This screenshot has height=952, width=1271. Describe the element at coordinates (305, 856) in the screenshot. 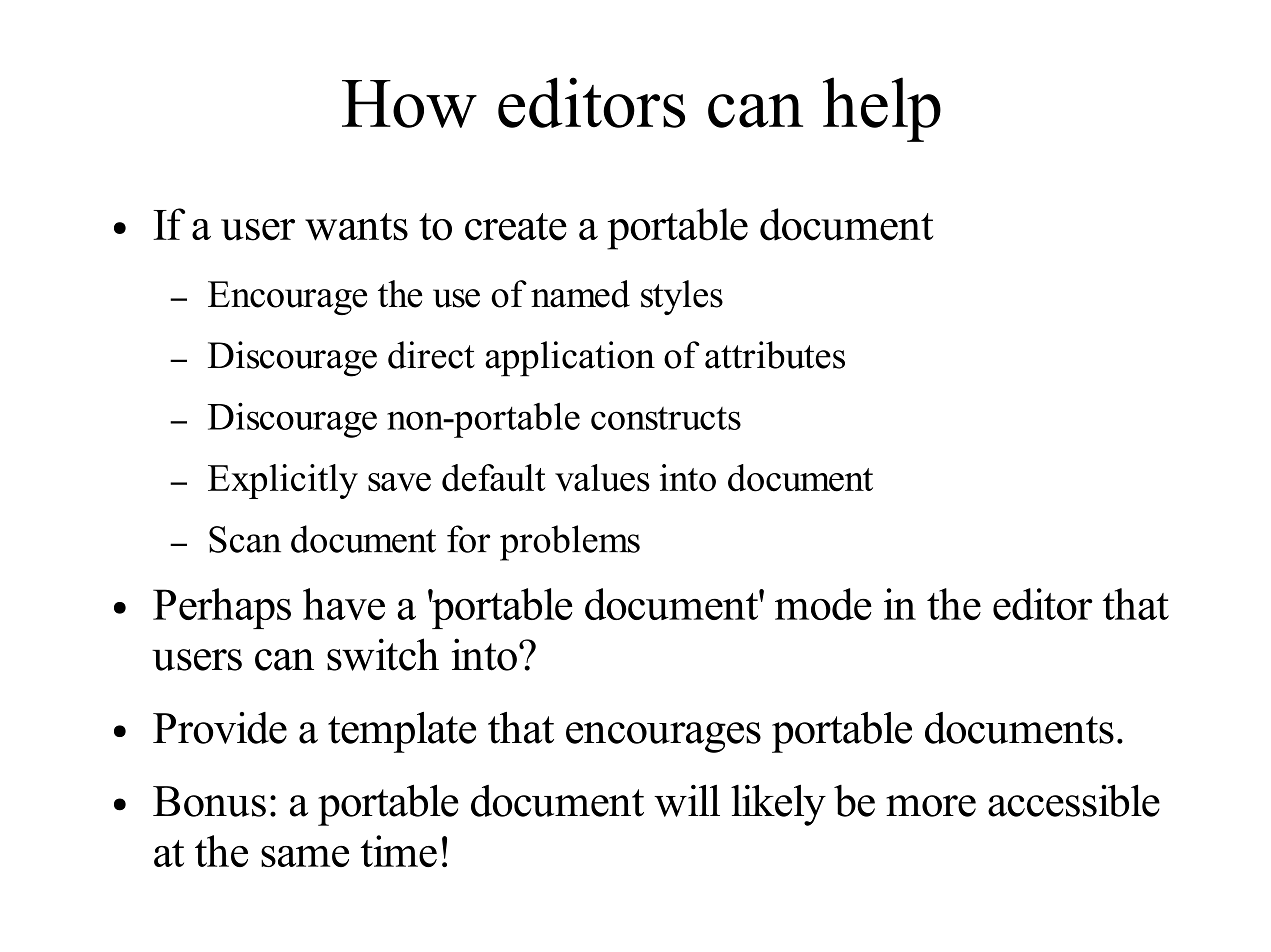

I see `same` at that location.
